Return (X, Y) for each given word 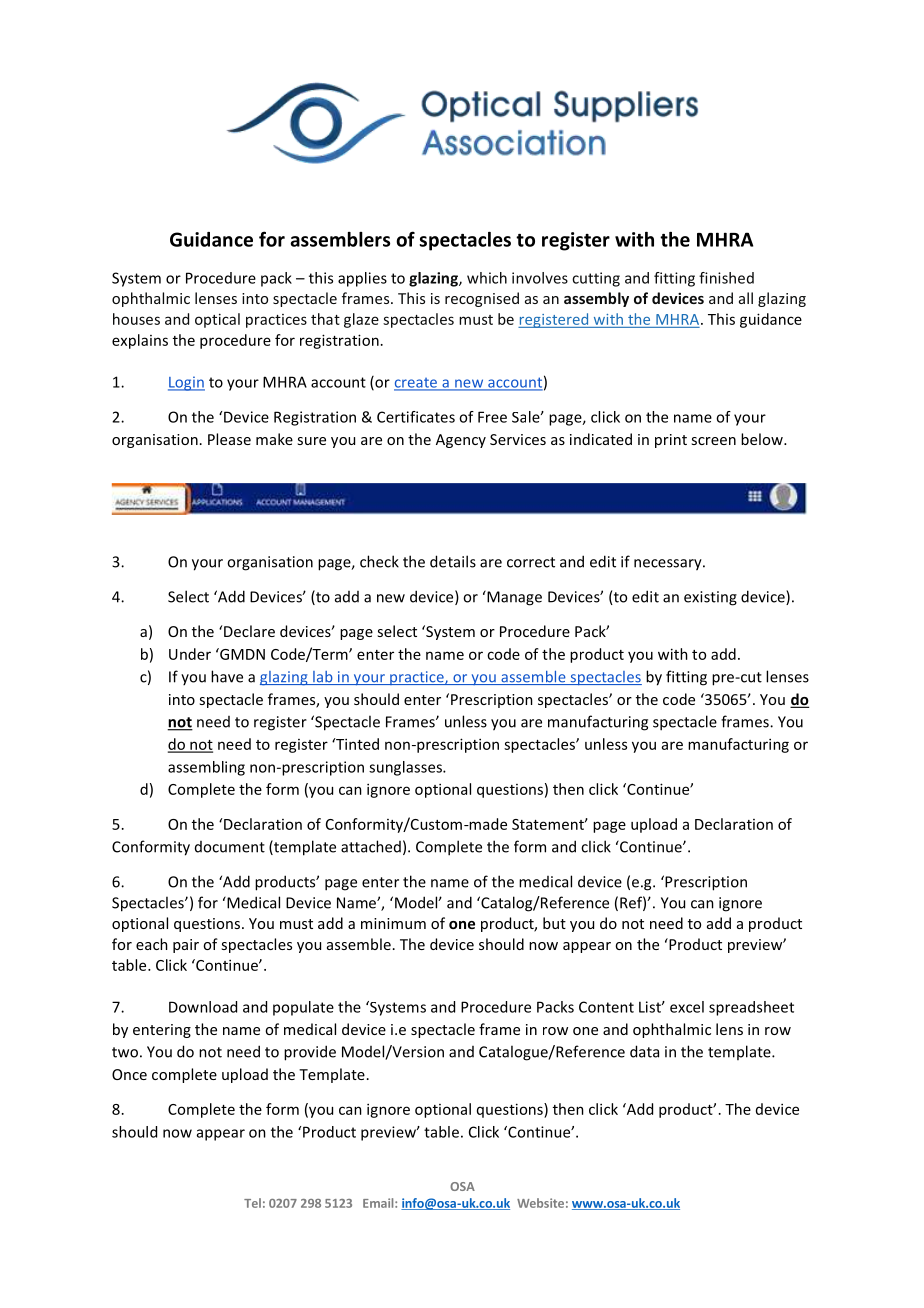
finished (726, 278)
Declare (249, 631)
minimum (393, 923)
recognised (482, 299)
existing (710, 598)
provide (310, 1053)
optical (217, 320)
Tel (252, 1203)
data (644, 1051)
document (230, 847)
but (554, 923)
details (453, 561)
